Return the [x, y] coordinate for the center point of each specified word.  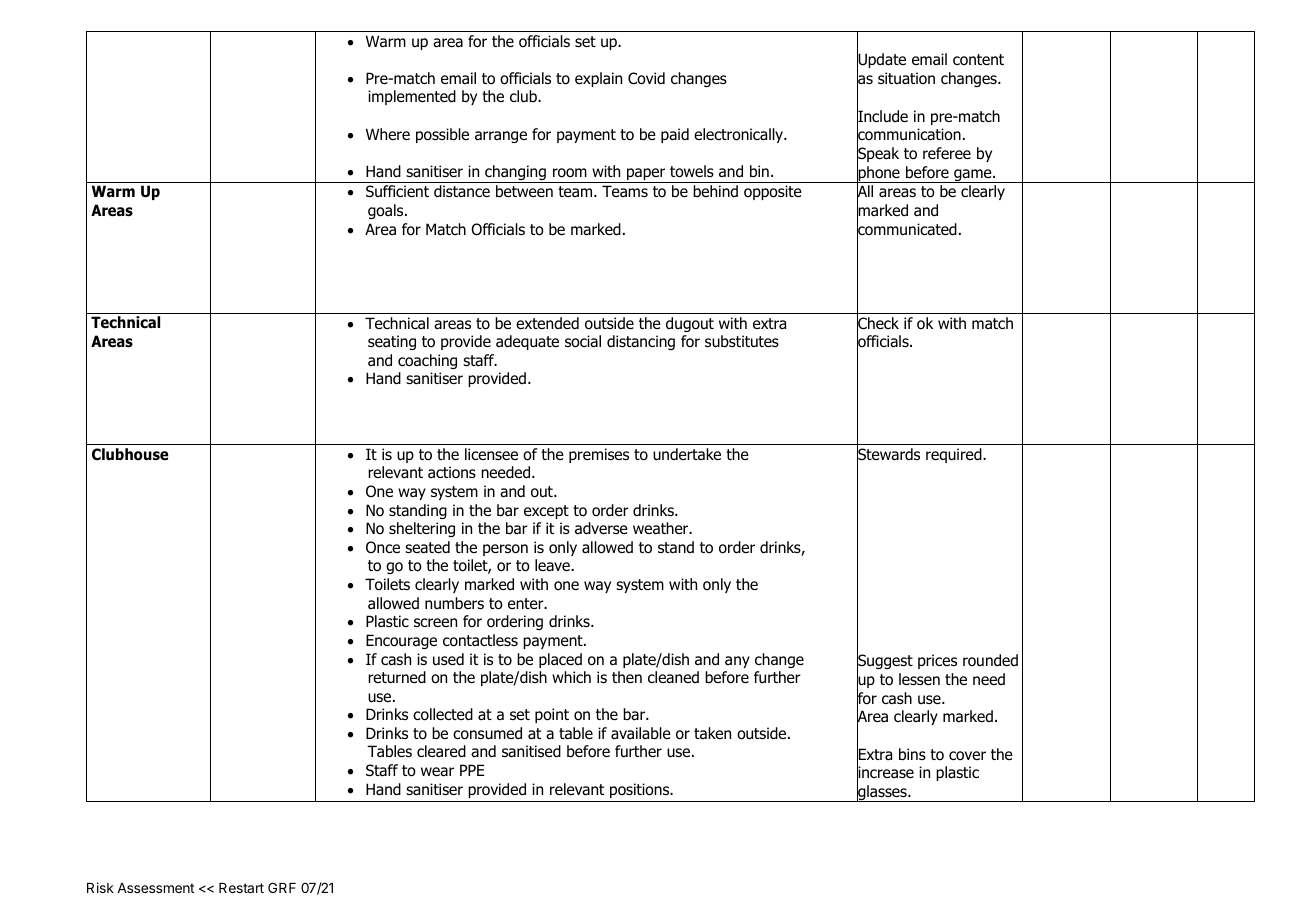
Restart [241, 888]
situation [906, 78]
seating [392, 342]
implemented [412, 97]
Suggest [885, 662]
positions [641, 790]
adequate [527, 342]
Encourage [401, 641]
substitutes [742, 341]
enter [527, 603]
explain [598, 79]
